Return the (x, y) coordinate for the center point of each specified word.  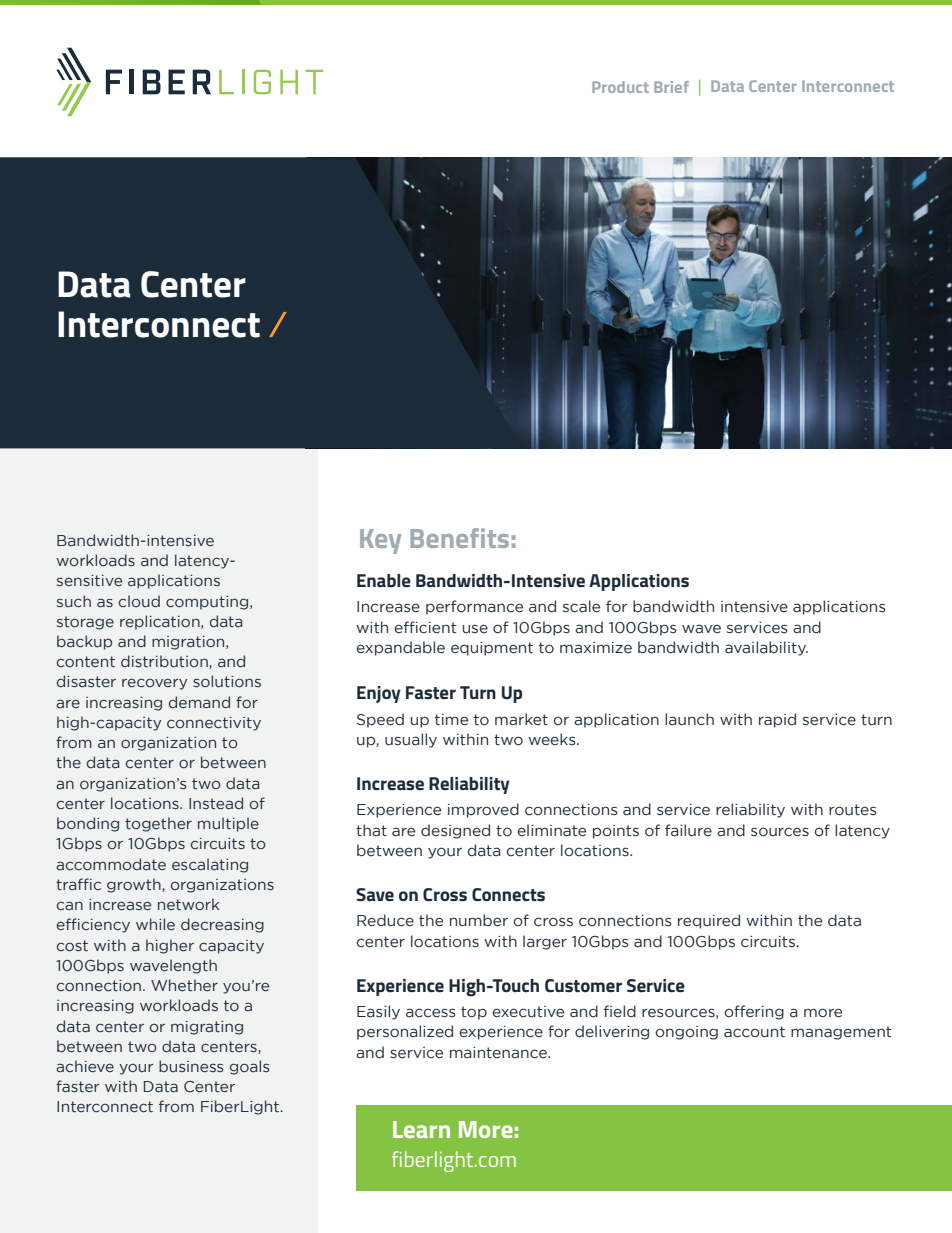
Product (620, 87)
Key (380, 541)
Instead (216, 803)
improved (483, 810)
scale (581, 606)
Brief (671, 87)
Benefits (459, 538)
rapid (777, 720)
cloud (139, 601)
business (191, 1066)
